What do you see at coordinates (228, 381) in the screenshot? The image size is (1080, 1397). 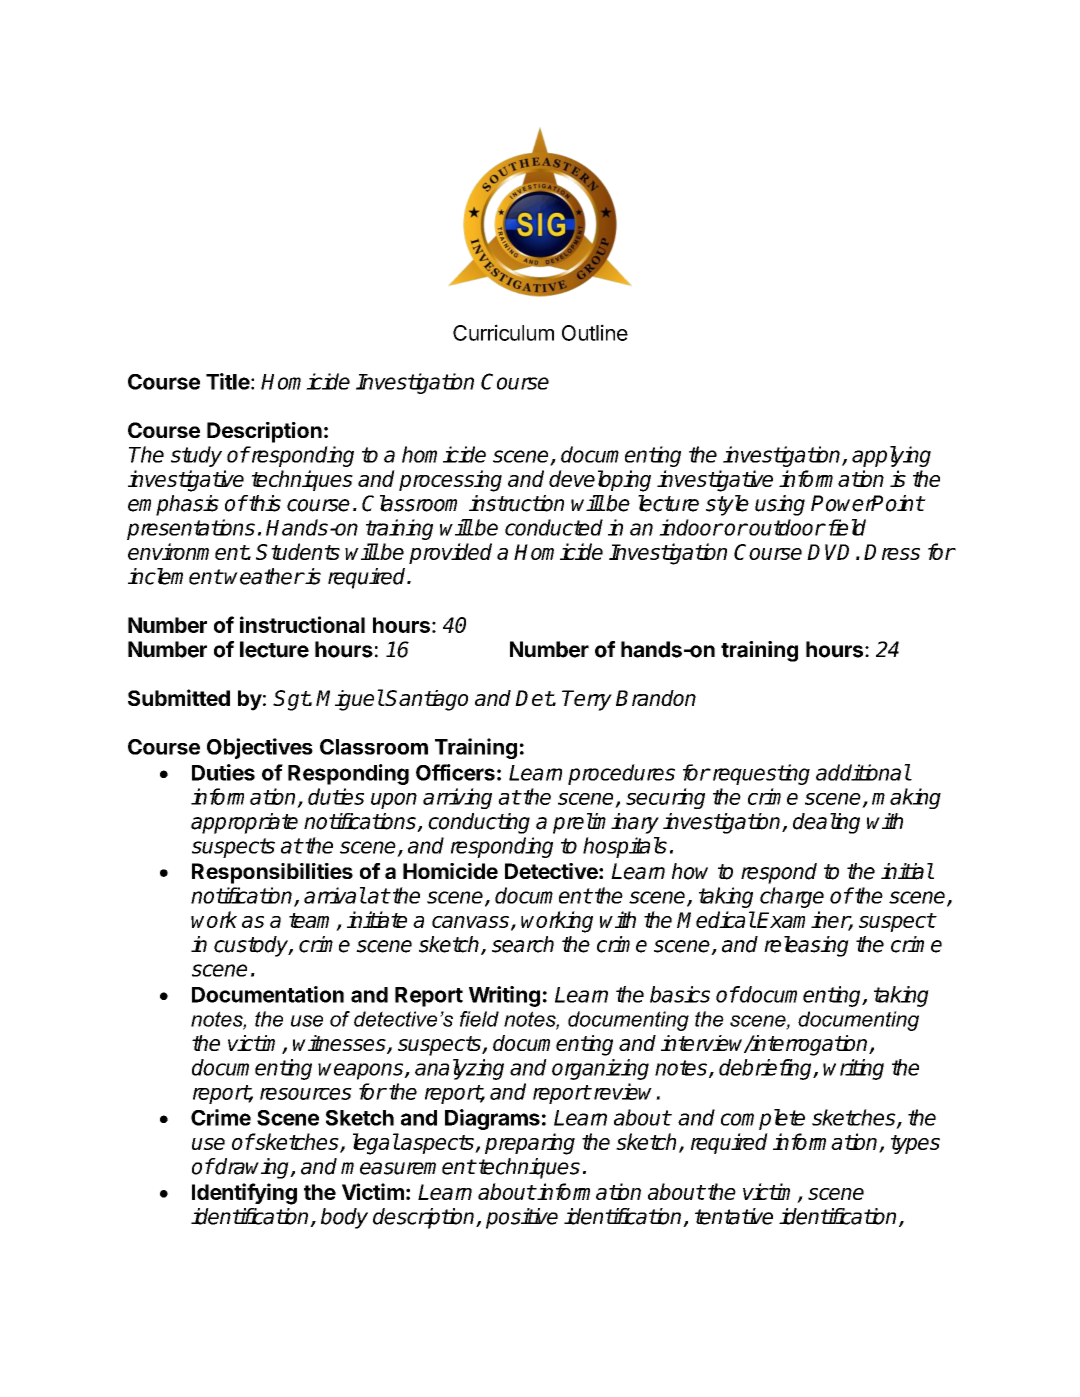 I see `Title` at bounding box center [228, 381].
